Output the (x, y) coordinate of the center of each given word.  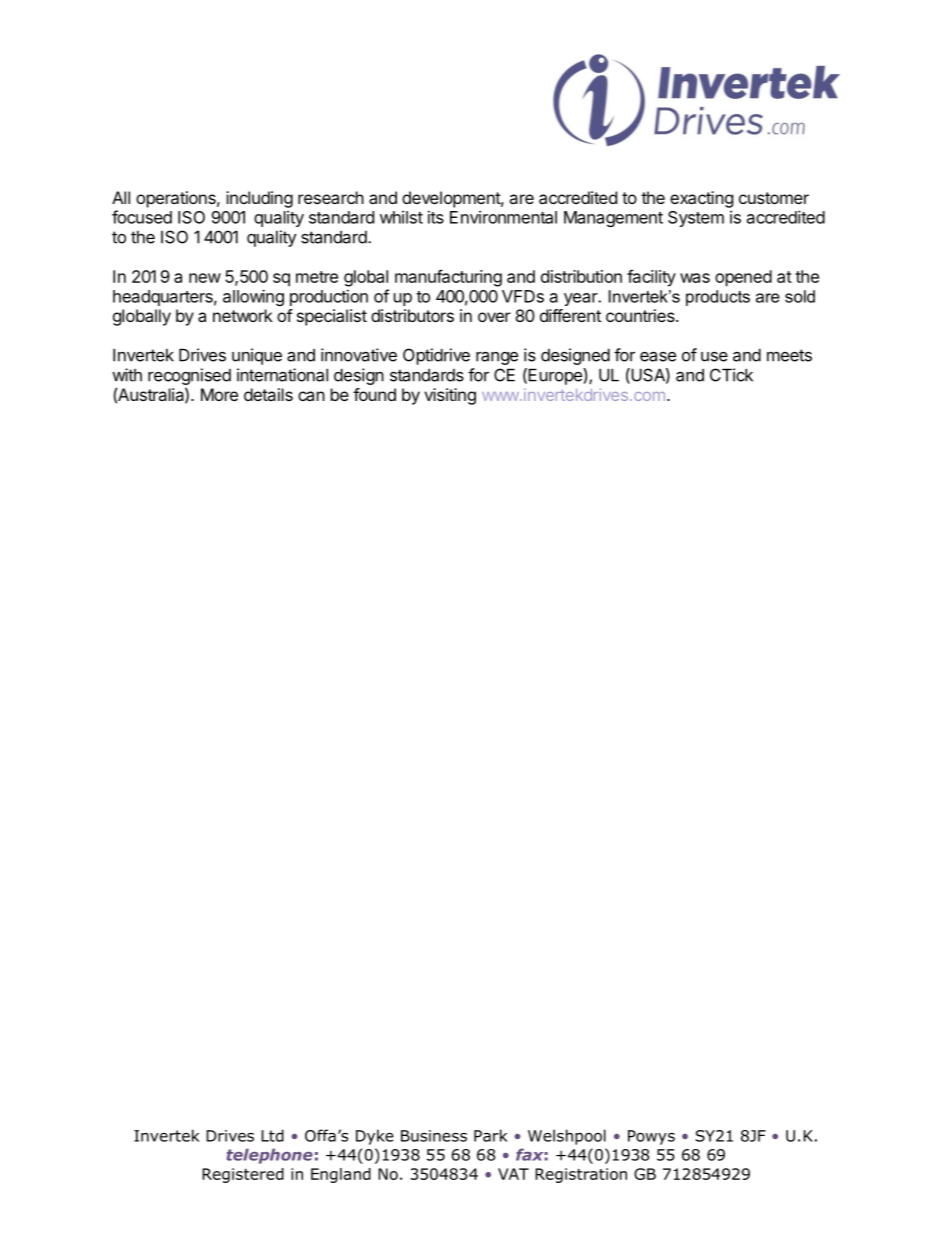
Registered (243, 1175)
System (696, 219)
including (259, 199)
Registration (581, 1175)
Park (490, 1135)
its (436, 217)
